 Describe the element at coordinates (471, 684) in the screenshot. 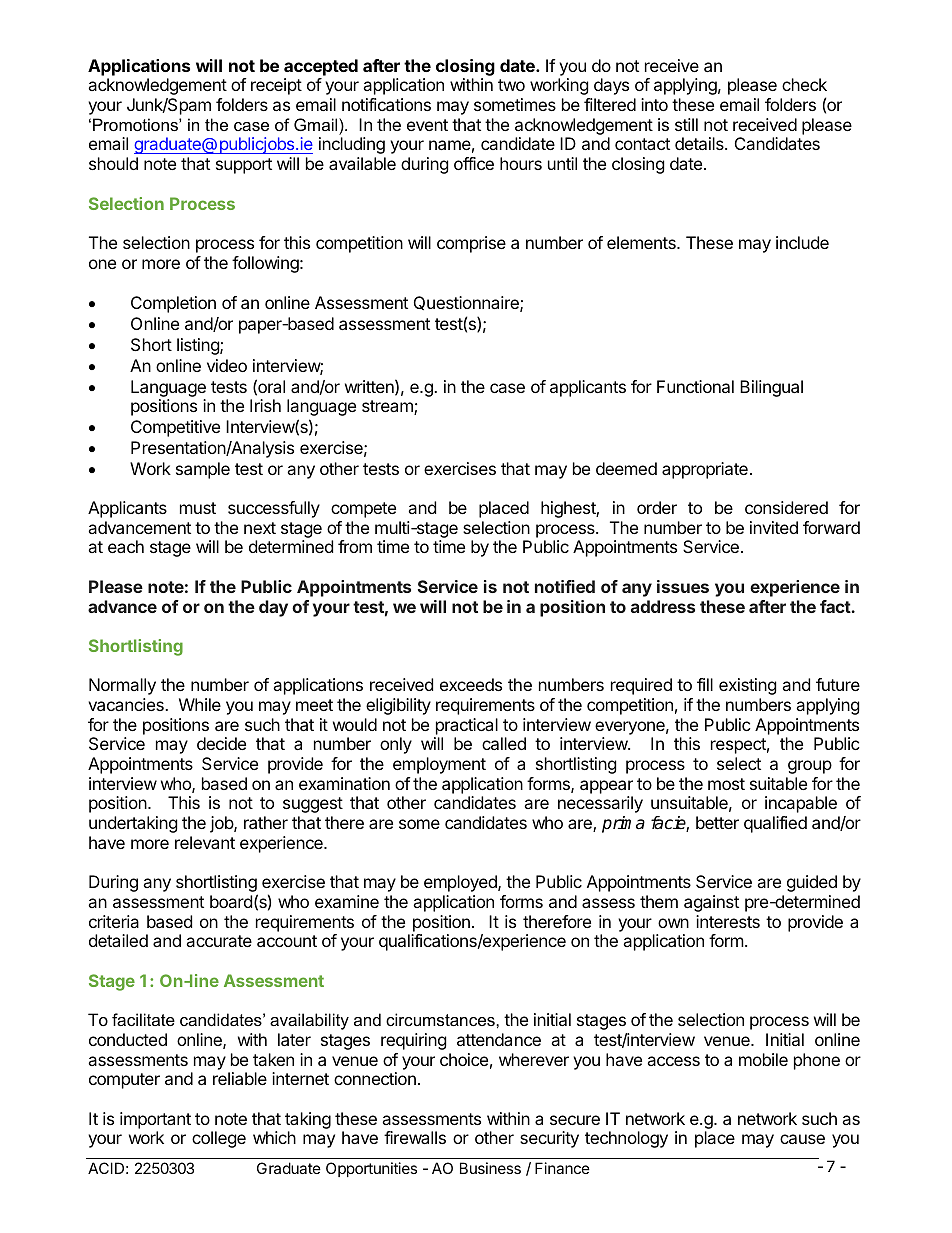

I see `exceeds` at that location.
